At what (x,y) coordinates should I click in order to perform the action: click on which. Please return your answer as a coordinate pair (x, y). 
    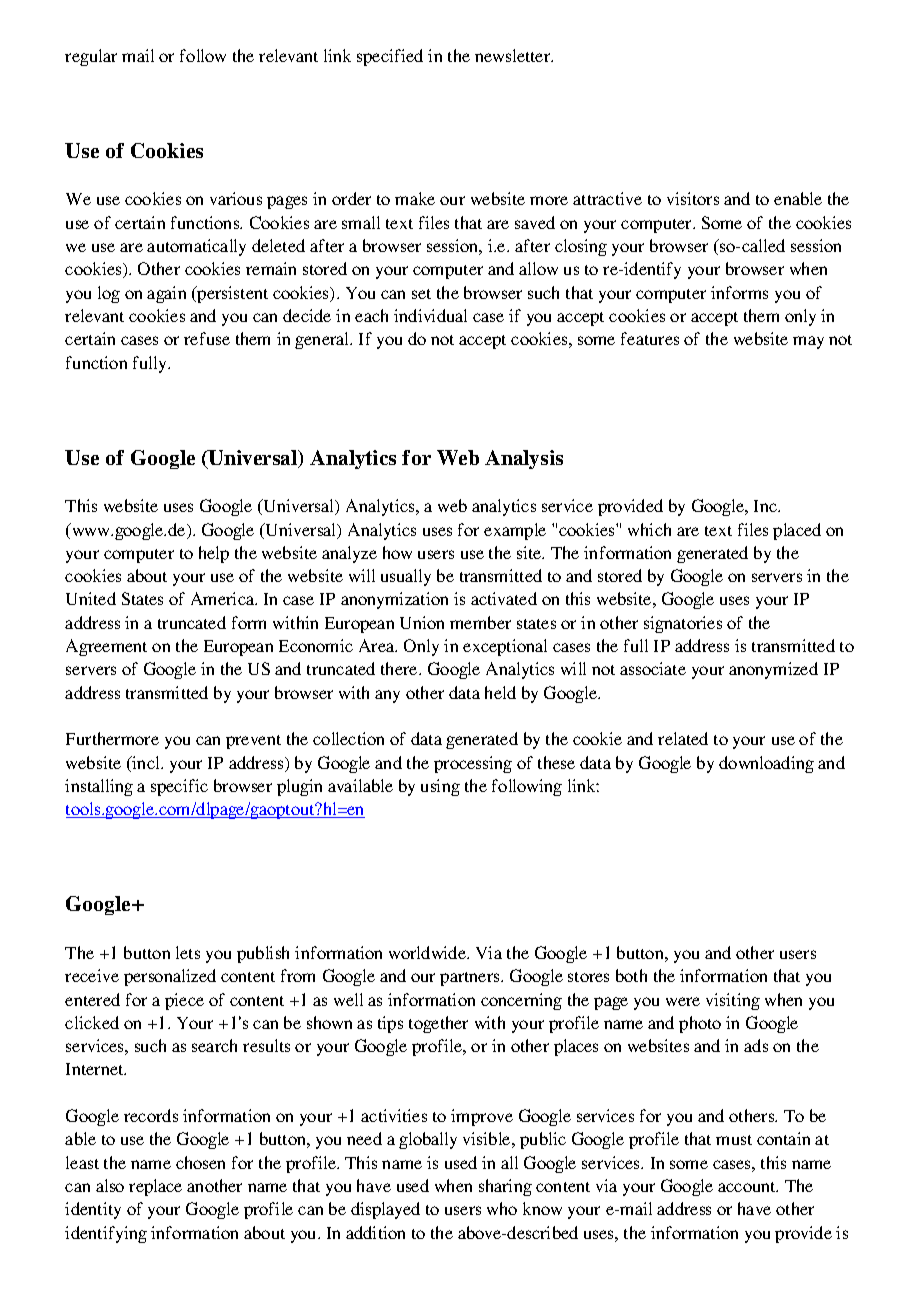
    Looking at the image, I should click on (649, 529).
